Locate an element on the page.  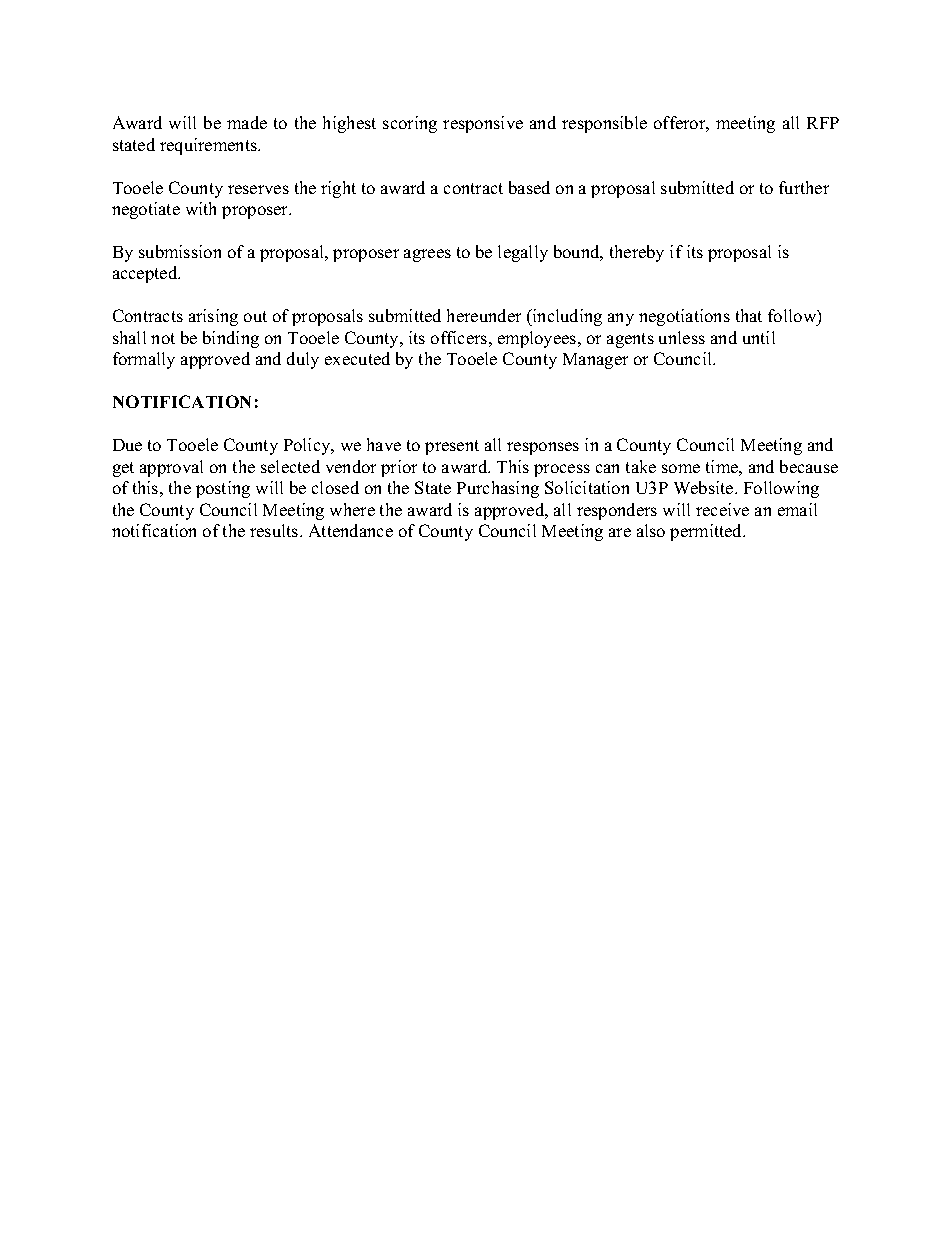
employees is located at coordinates (538, 339).
